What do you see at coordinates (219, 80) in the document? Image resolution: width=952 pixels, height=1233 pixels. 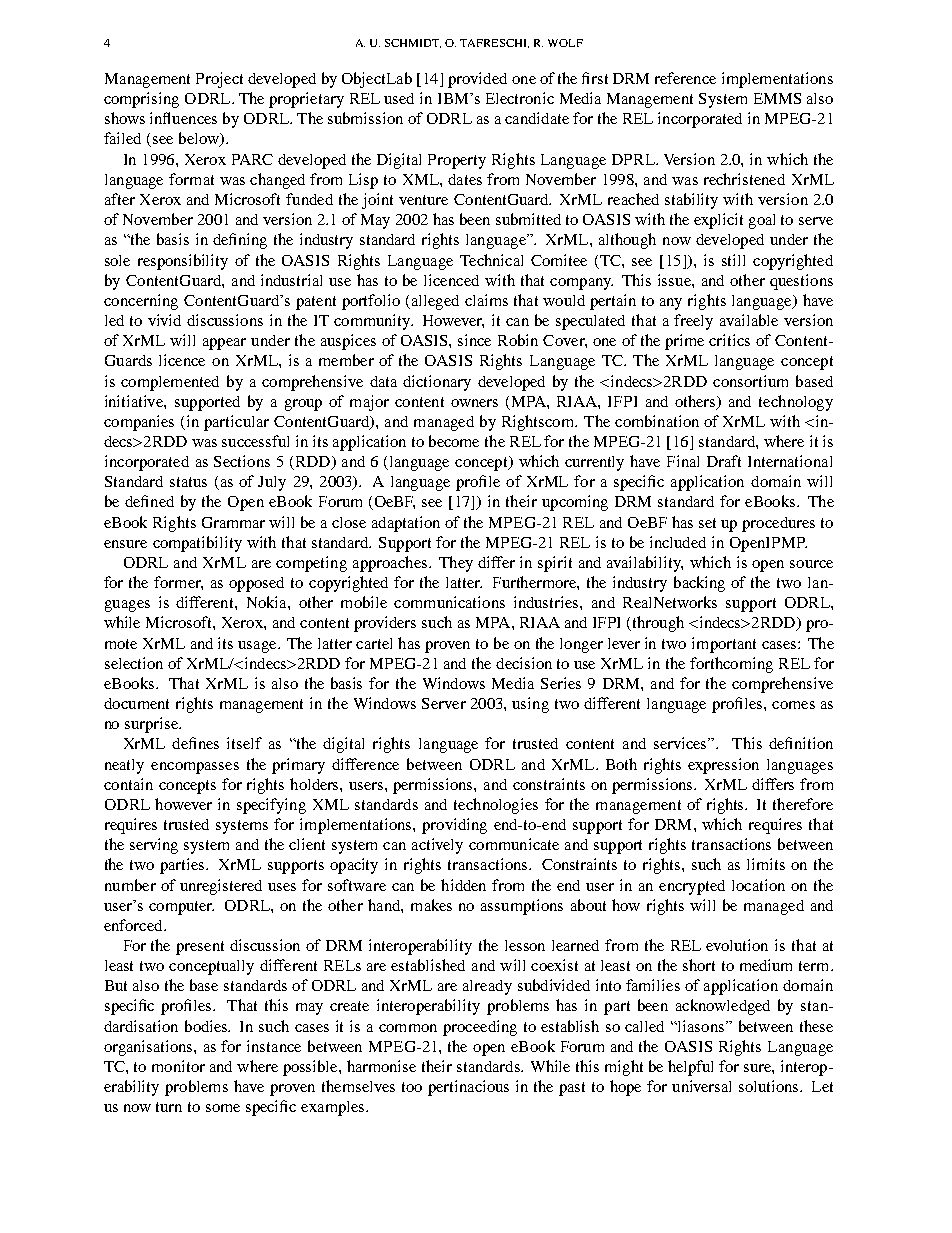 I see `Project` at bounding box center [219, 80].
